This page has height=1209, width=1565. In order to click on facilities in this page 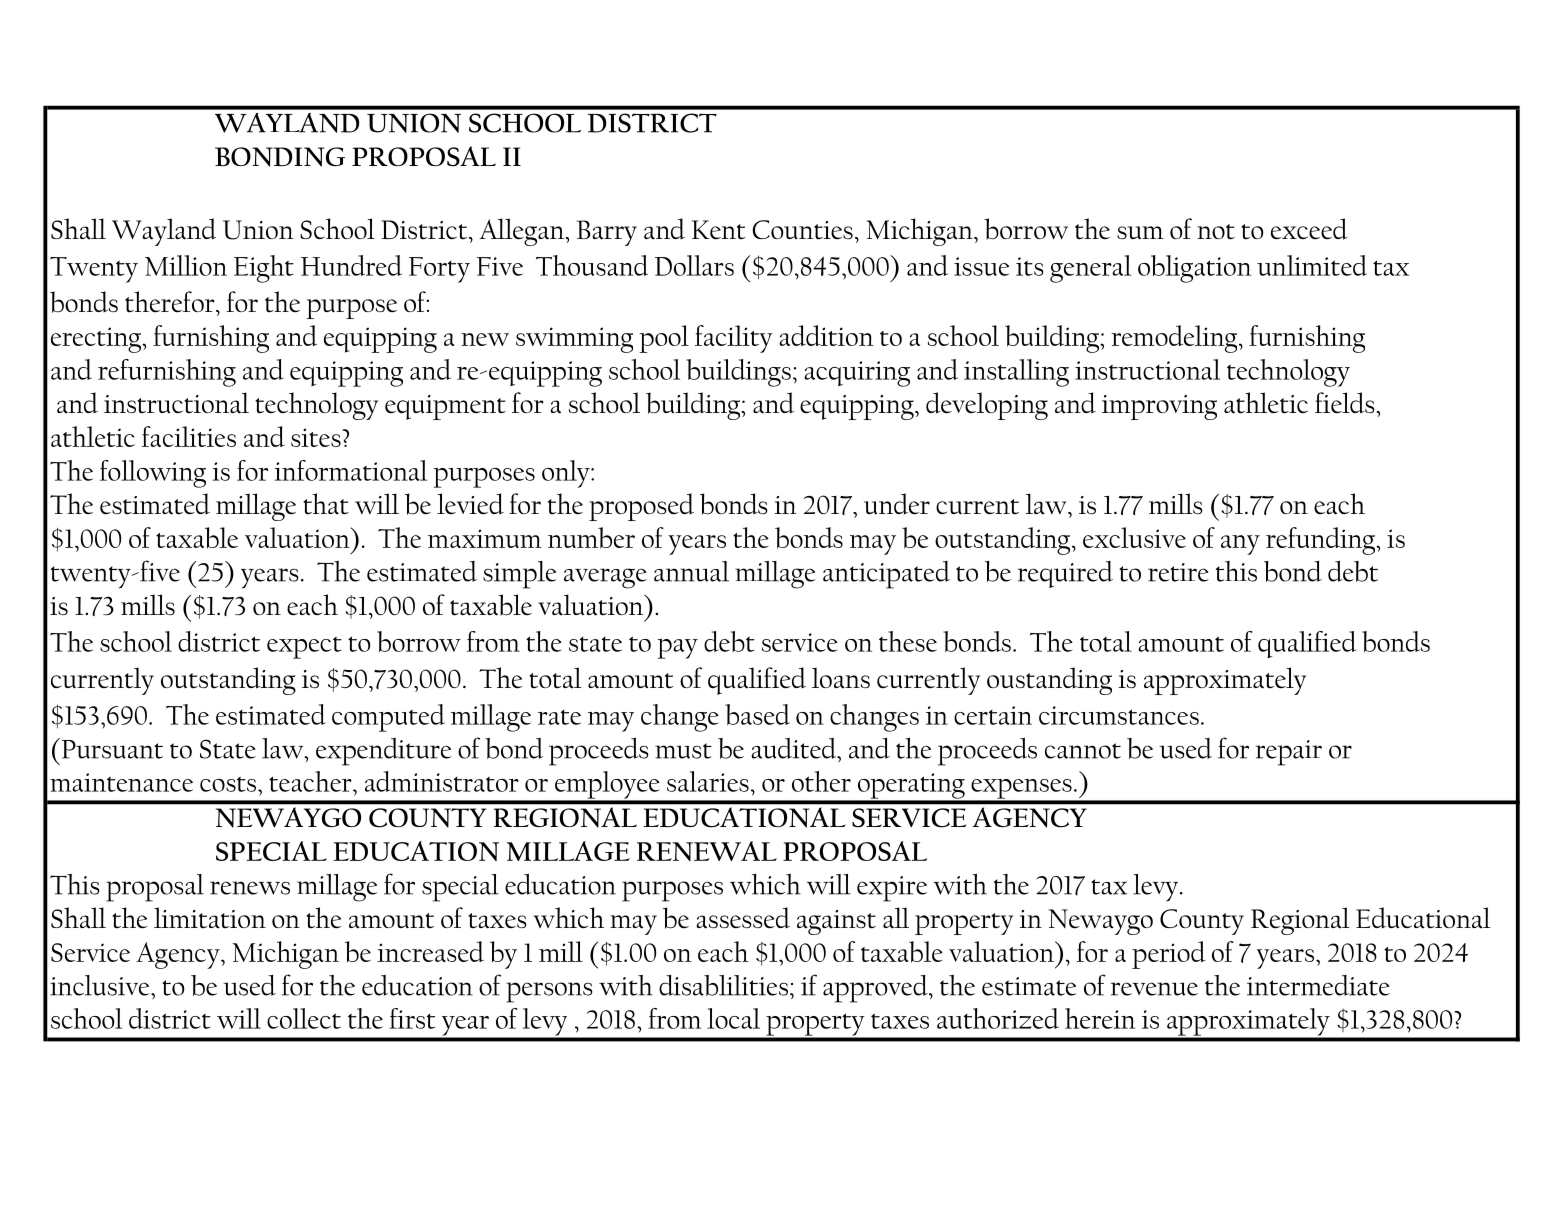, I will do `click(189, 436)`.
